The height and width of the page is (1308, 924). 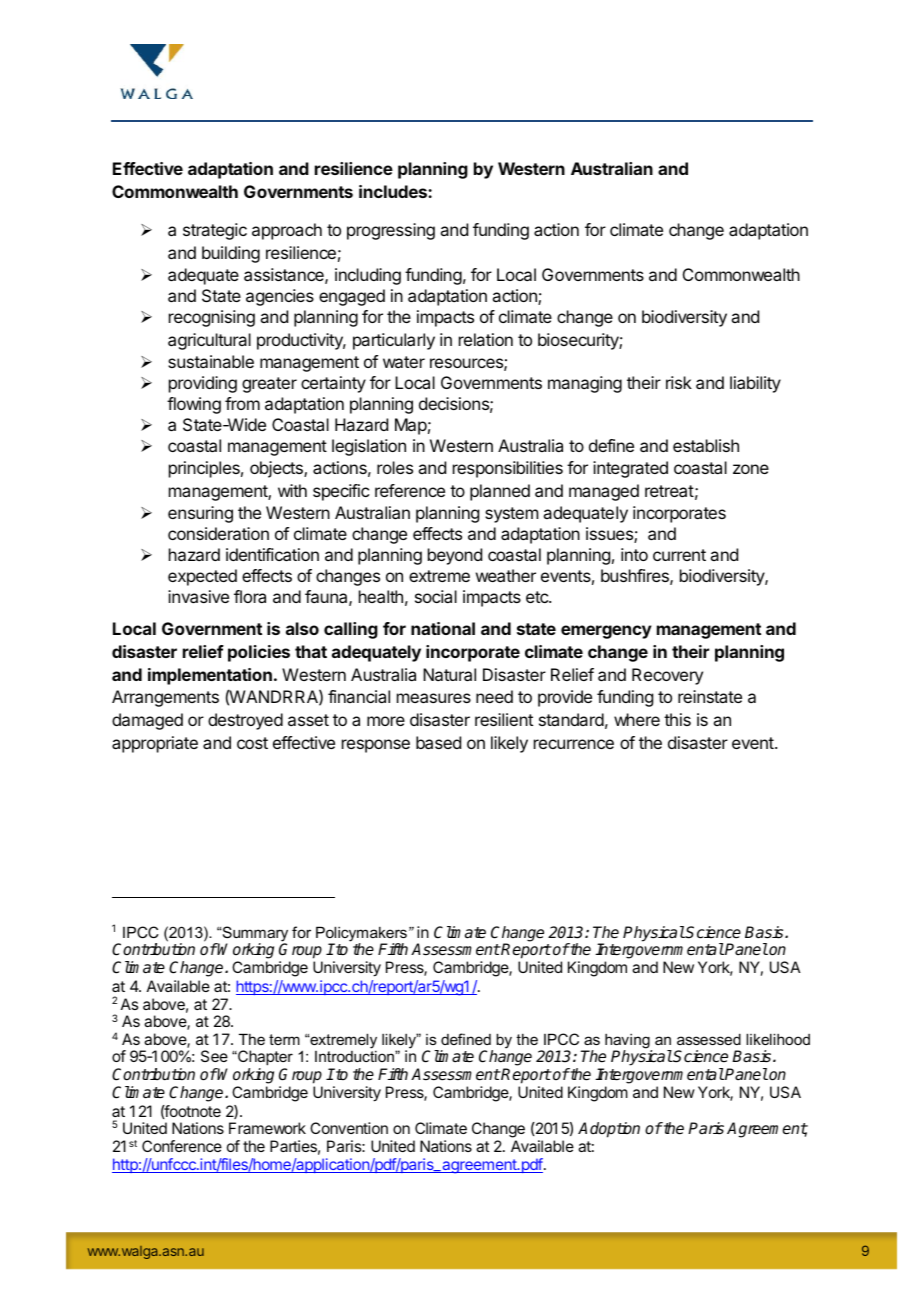 What do you see at coordinates (391, 231) in the page?
I see `progressing` at bounding box center [391, 231].
